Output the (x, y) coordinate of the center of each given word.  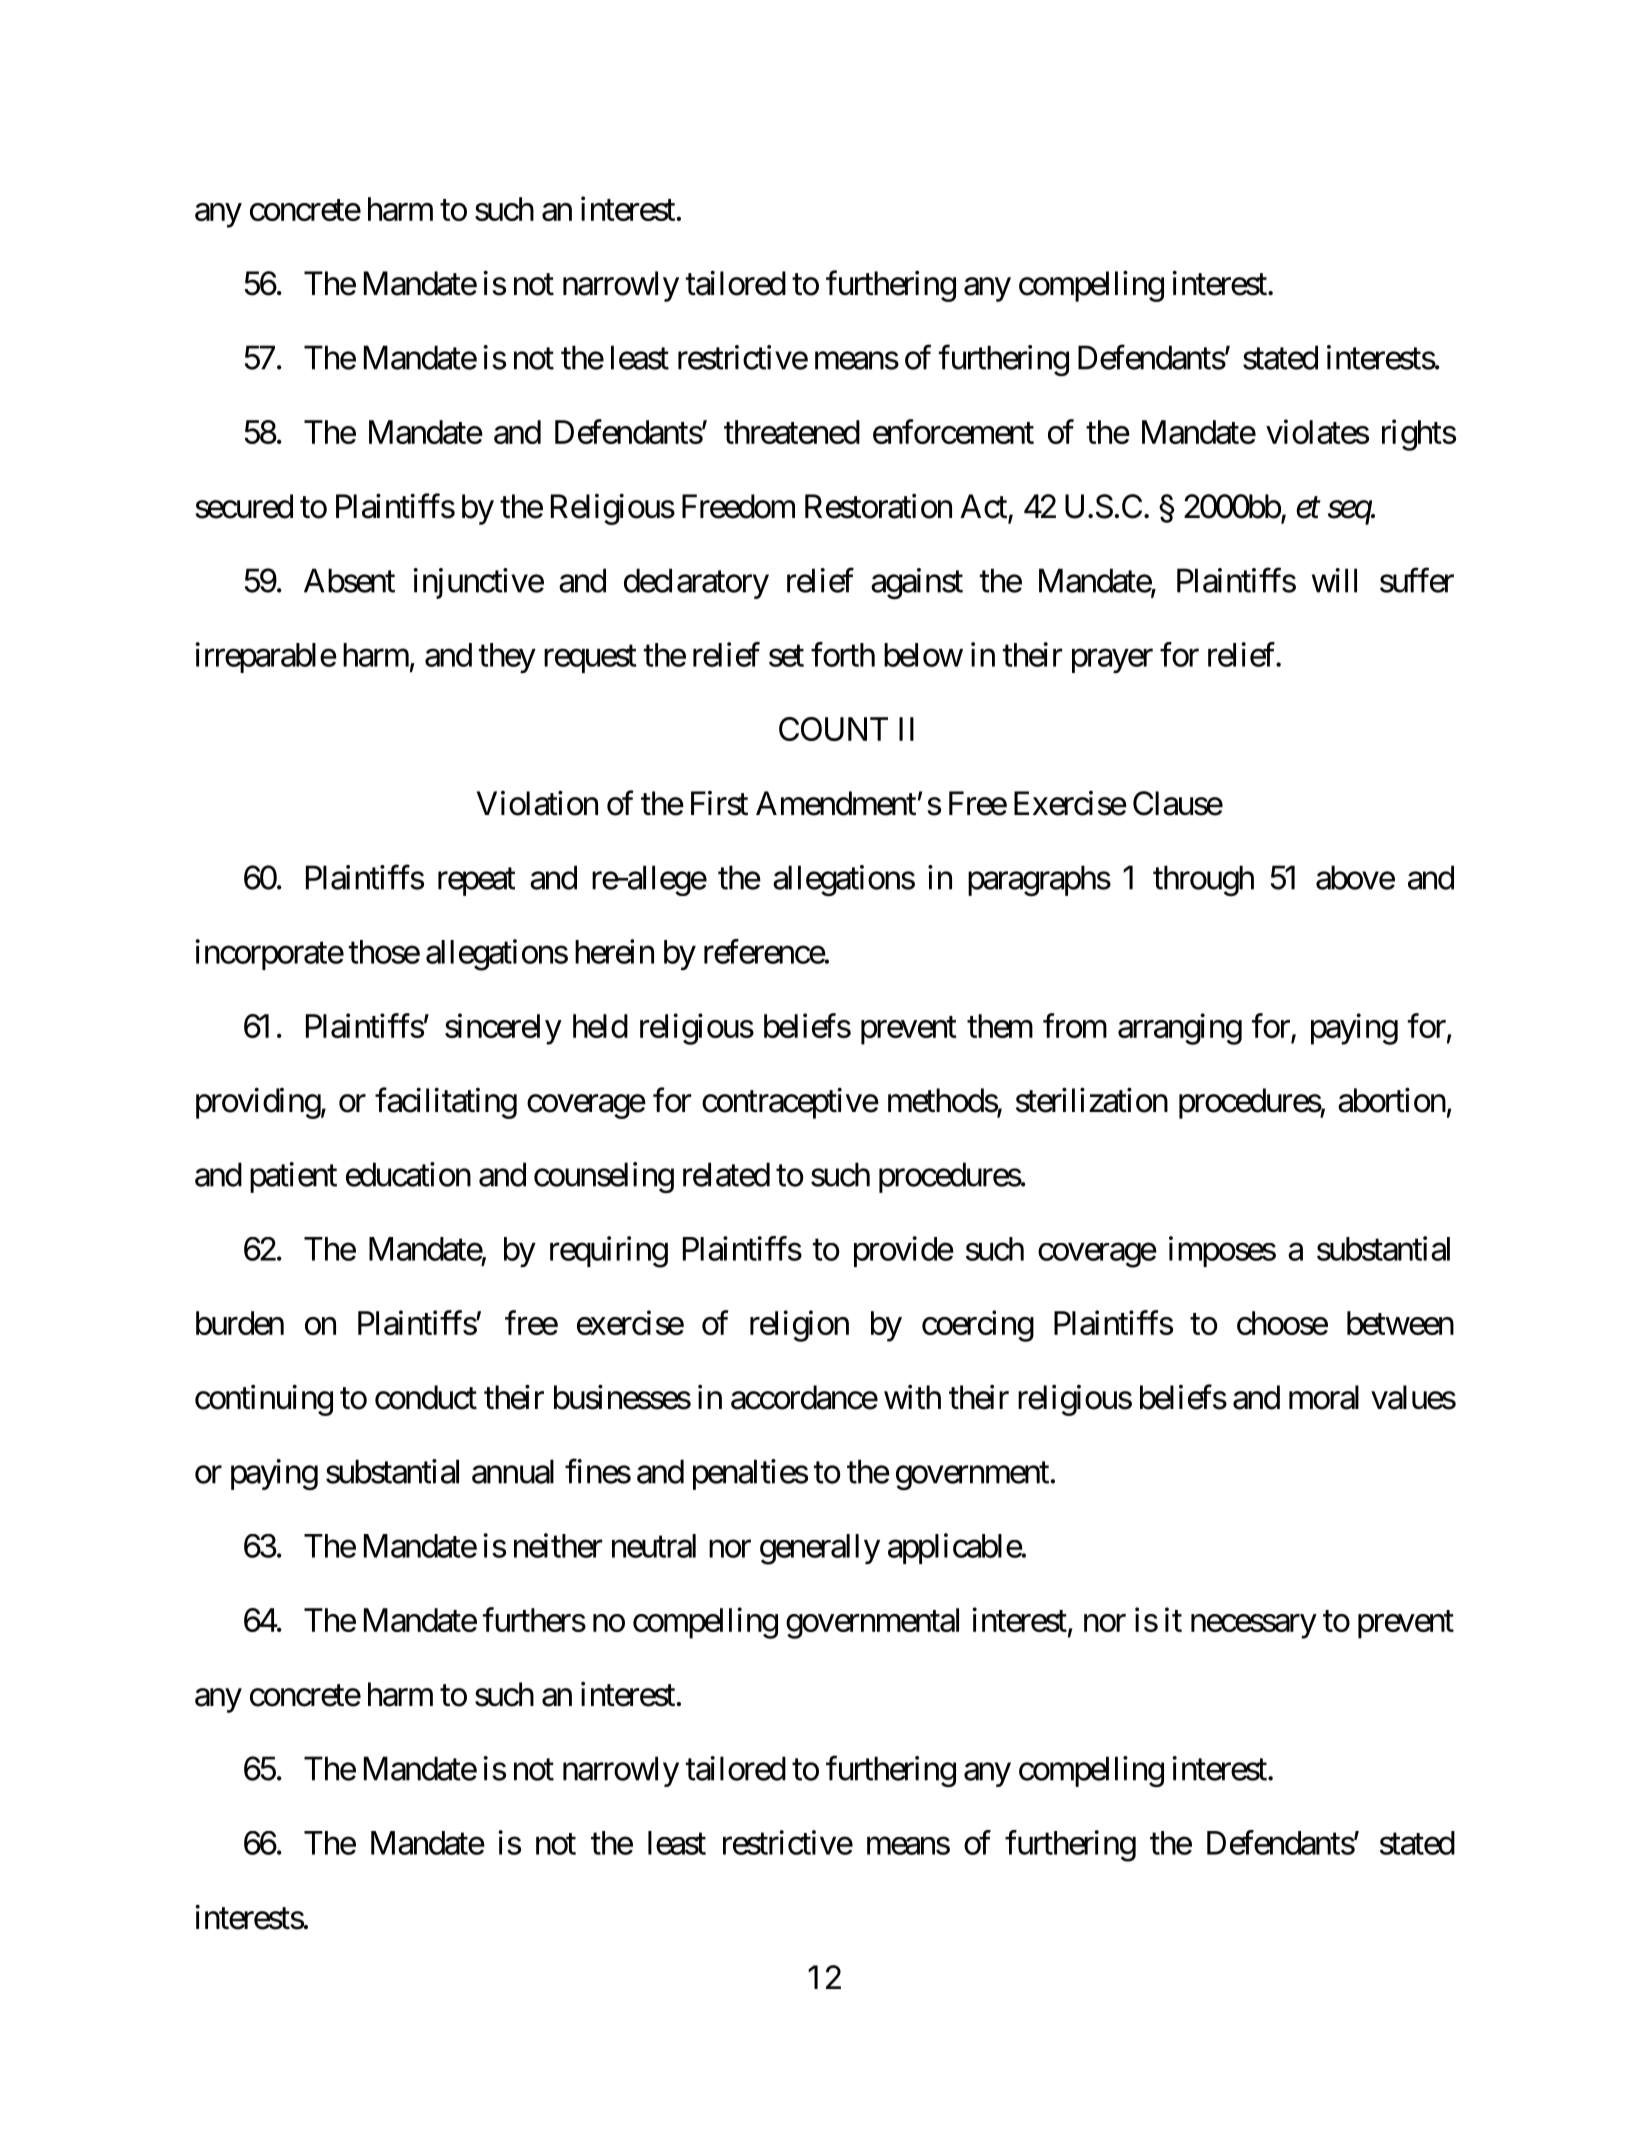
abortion (1392, 1100)
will (1334, 580)
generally (820, 1549)
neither (558, 1545)
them (1000, 1026)
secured (244, 506)
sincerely (503, 1029)
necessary (1253, 1627)
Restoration (878, 506)
